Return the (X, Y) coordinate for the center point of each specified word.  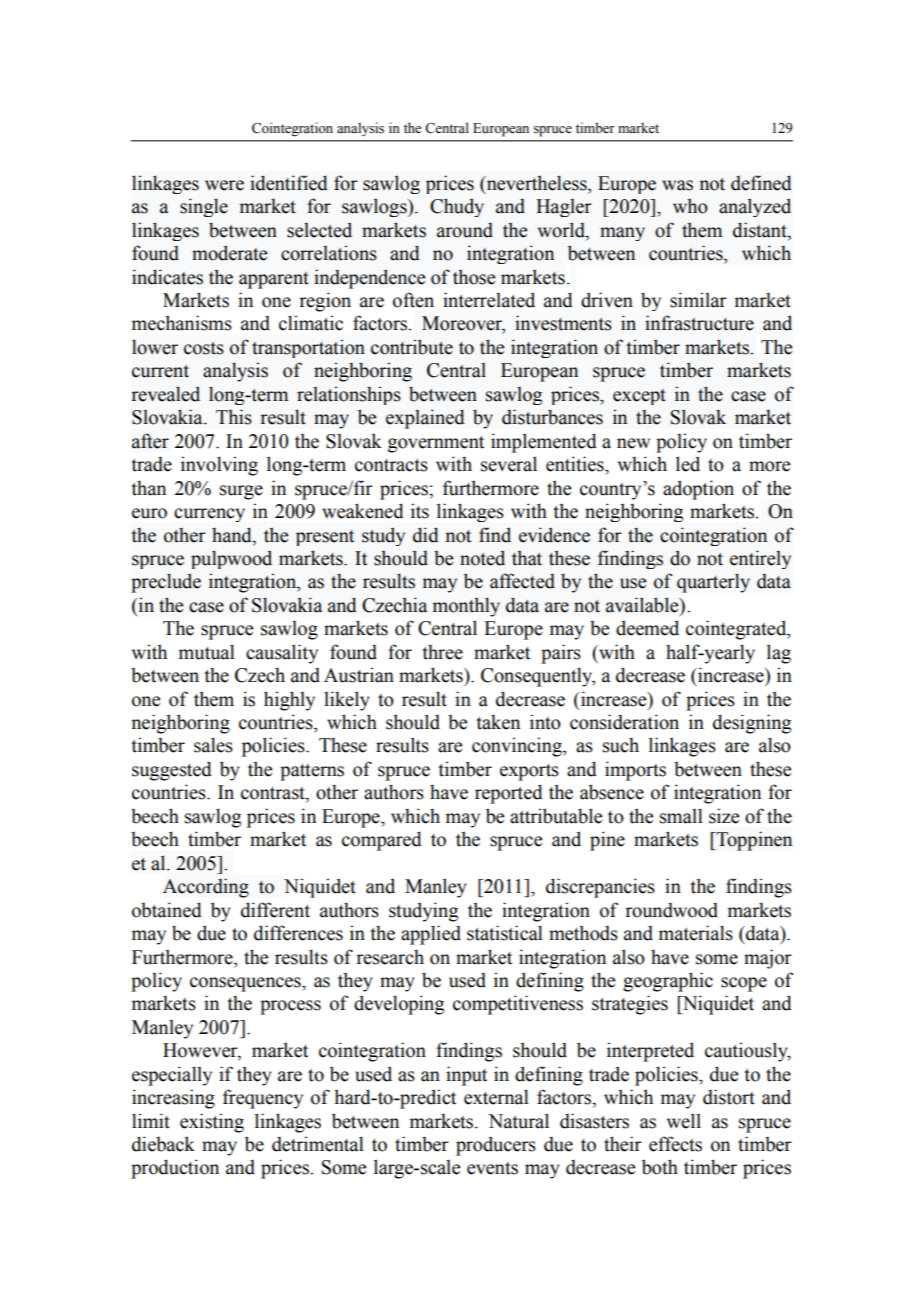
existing (212, 1123)
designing (752, 724)
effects (675, 1144)
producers (496, 1146)
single (204, 207)
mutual (207, 652)
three (442, 652)
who (690, 206)
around (465, 230)
